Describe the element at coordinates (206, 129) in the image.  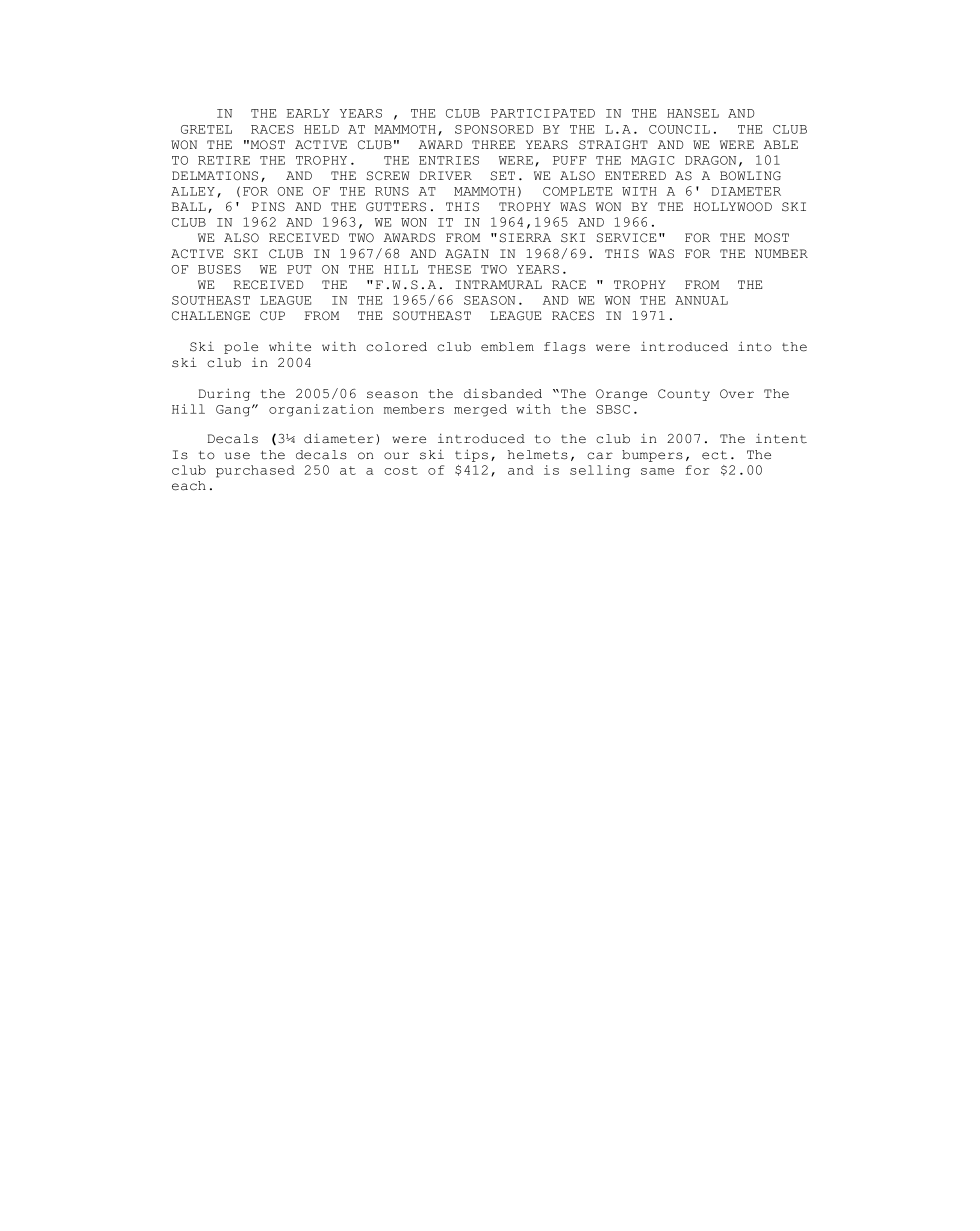
I see `GRETEL` at that location.
